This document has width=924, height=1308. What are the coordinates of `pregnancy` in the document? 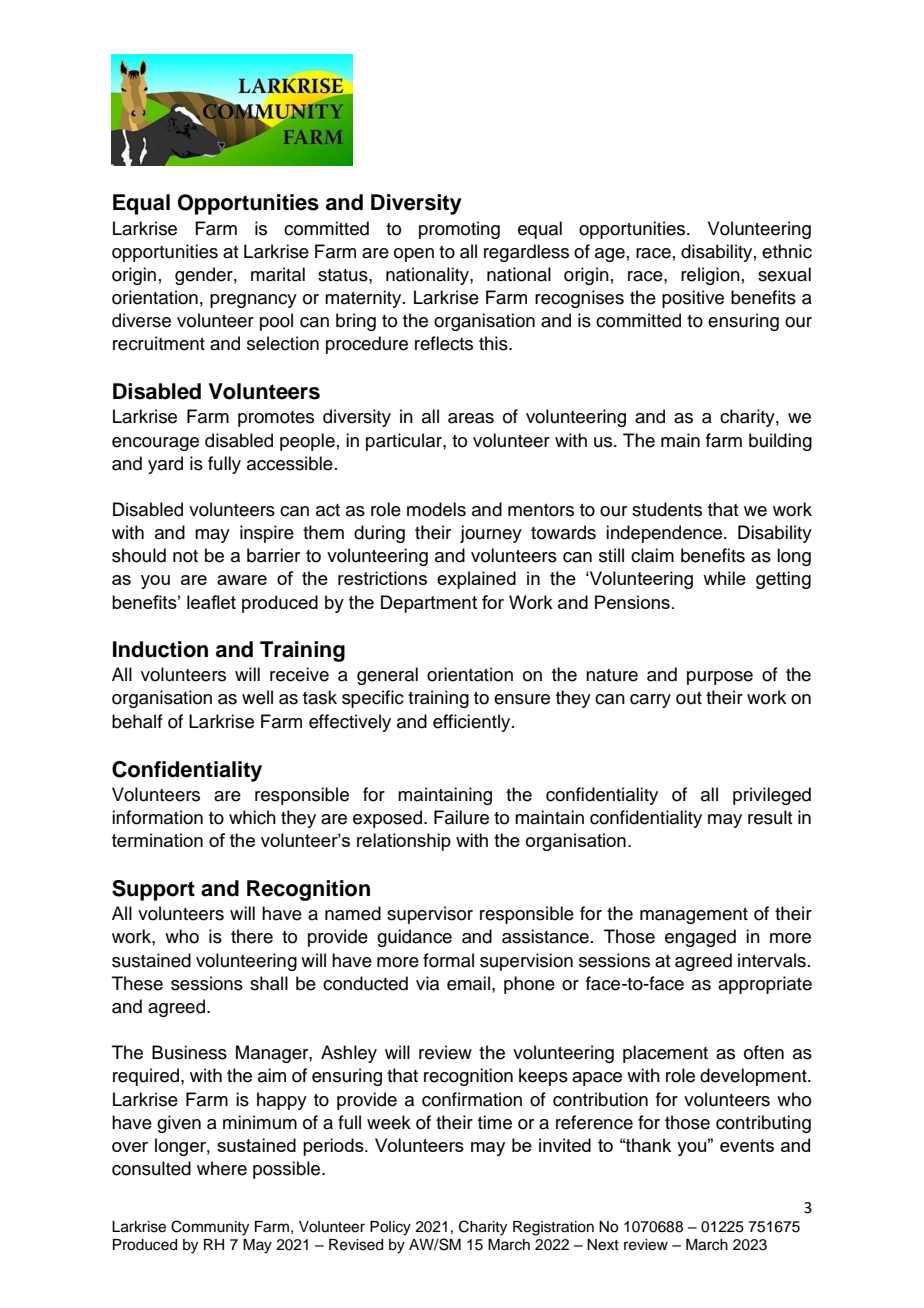 It's located at (253, 301).
